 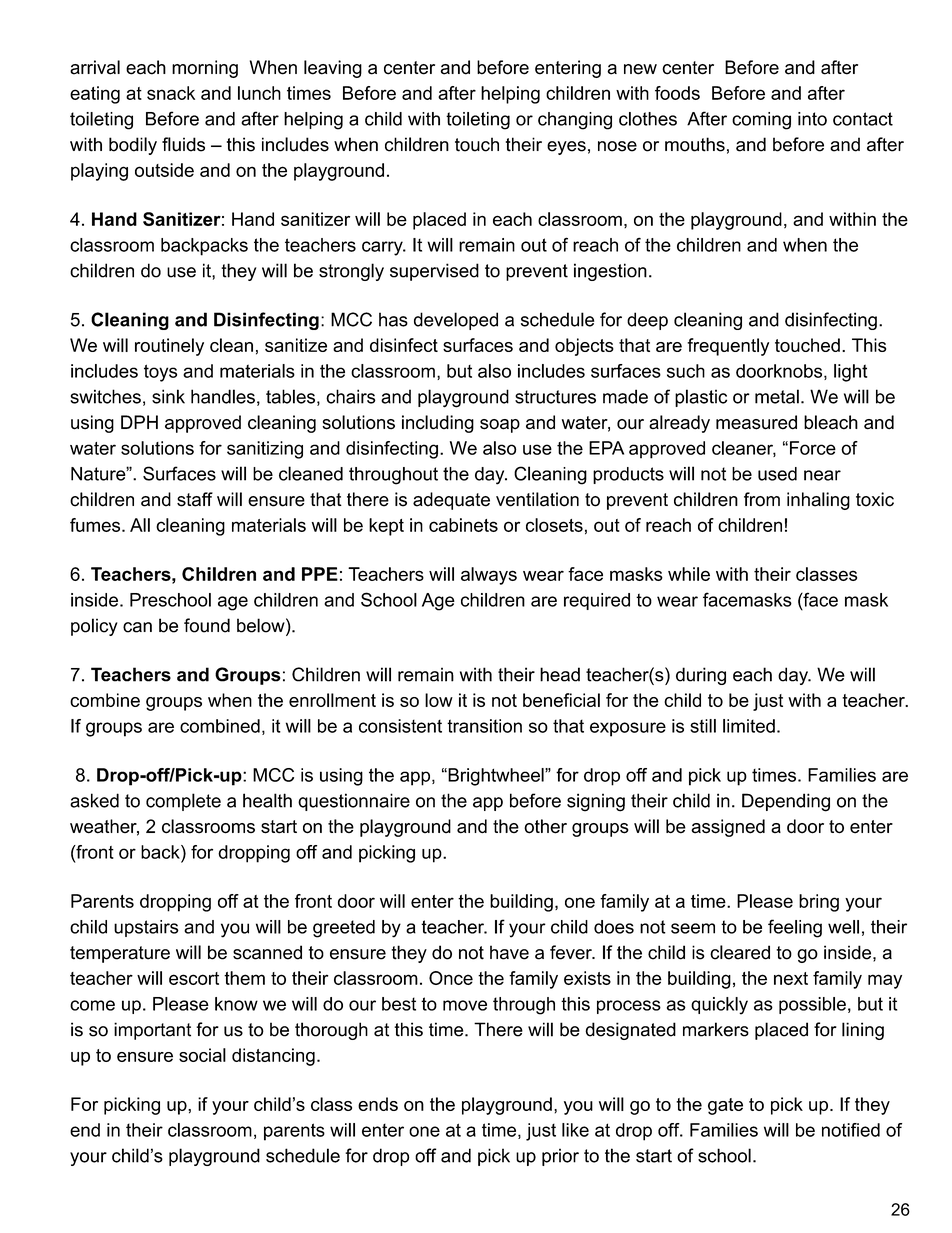 I want to click on staff, so click(x=195, y=499).
